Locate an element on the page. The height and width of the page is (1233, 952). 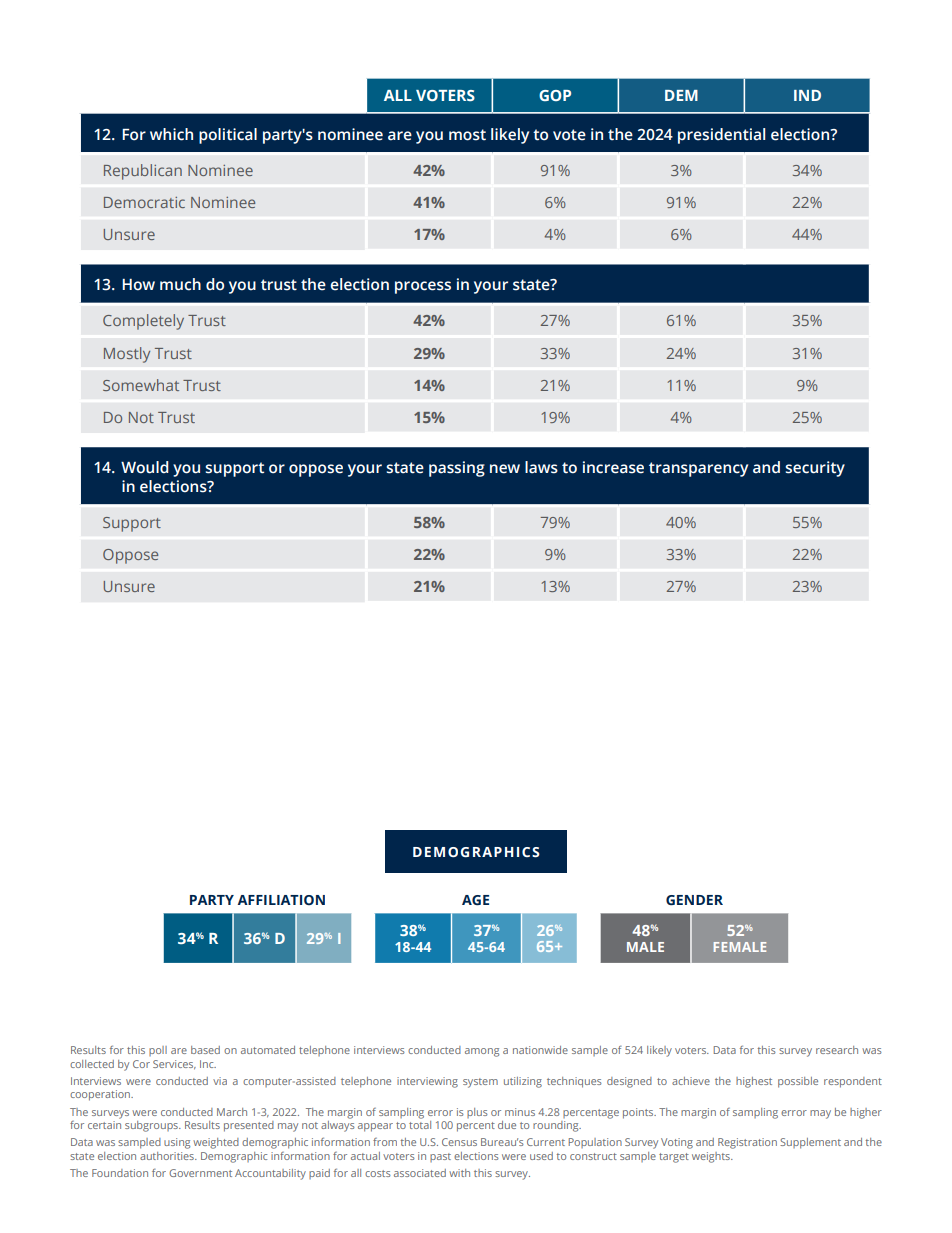
Somewhat is located at coordinates (141, 385).
